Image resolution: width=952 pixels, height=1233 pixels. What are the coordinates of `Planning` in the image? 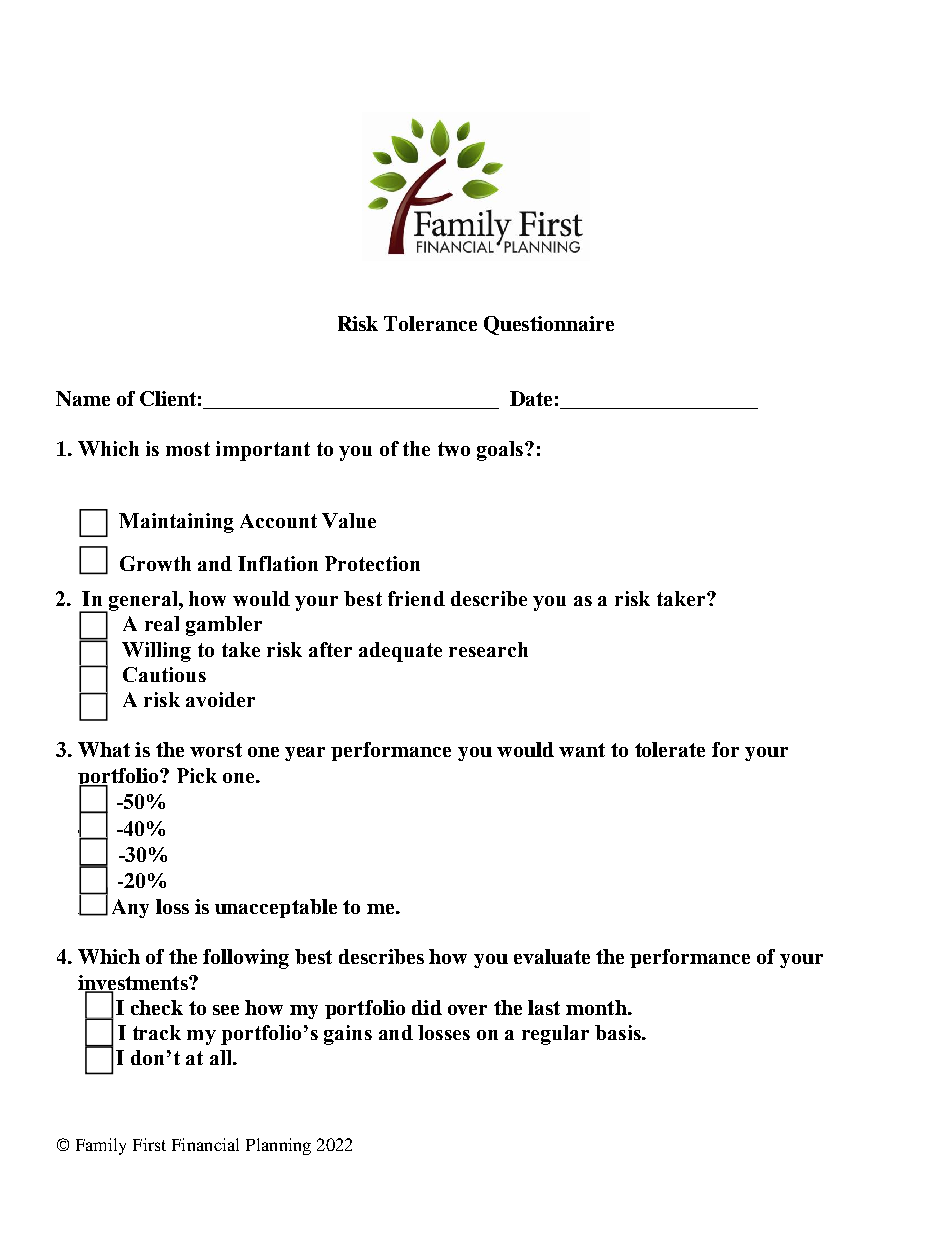 It's located at (278, 1146).
